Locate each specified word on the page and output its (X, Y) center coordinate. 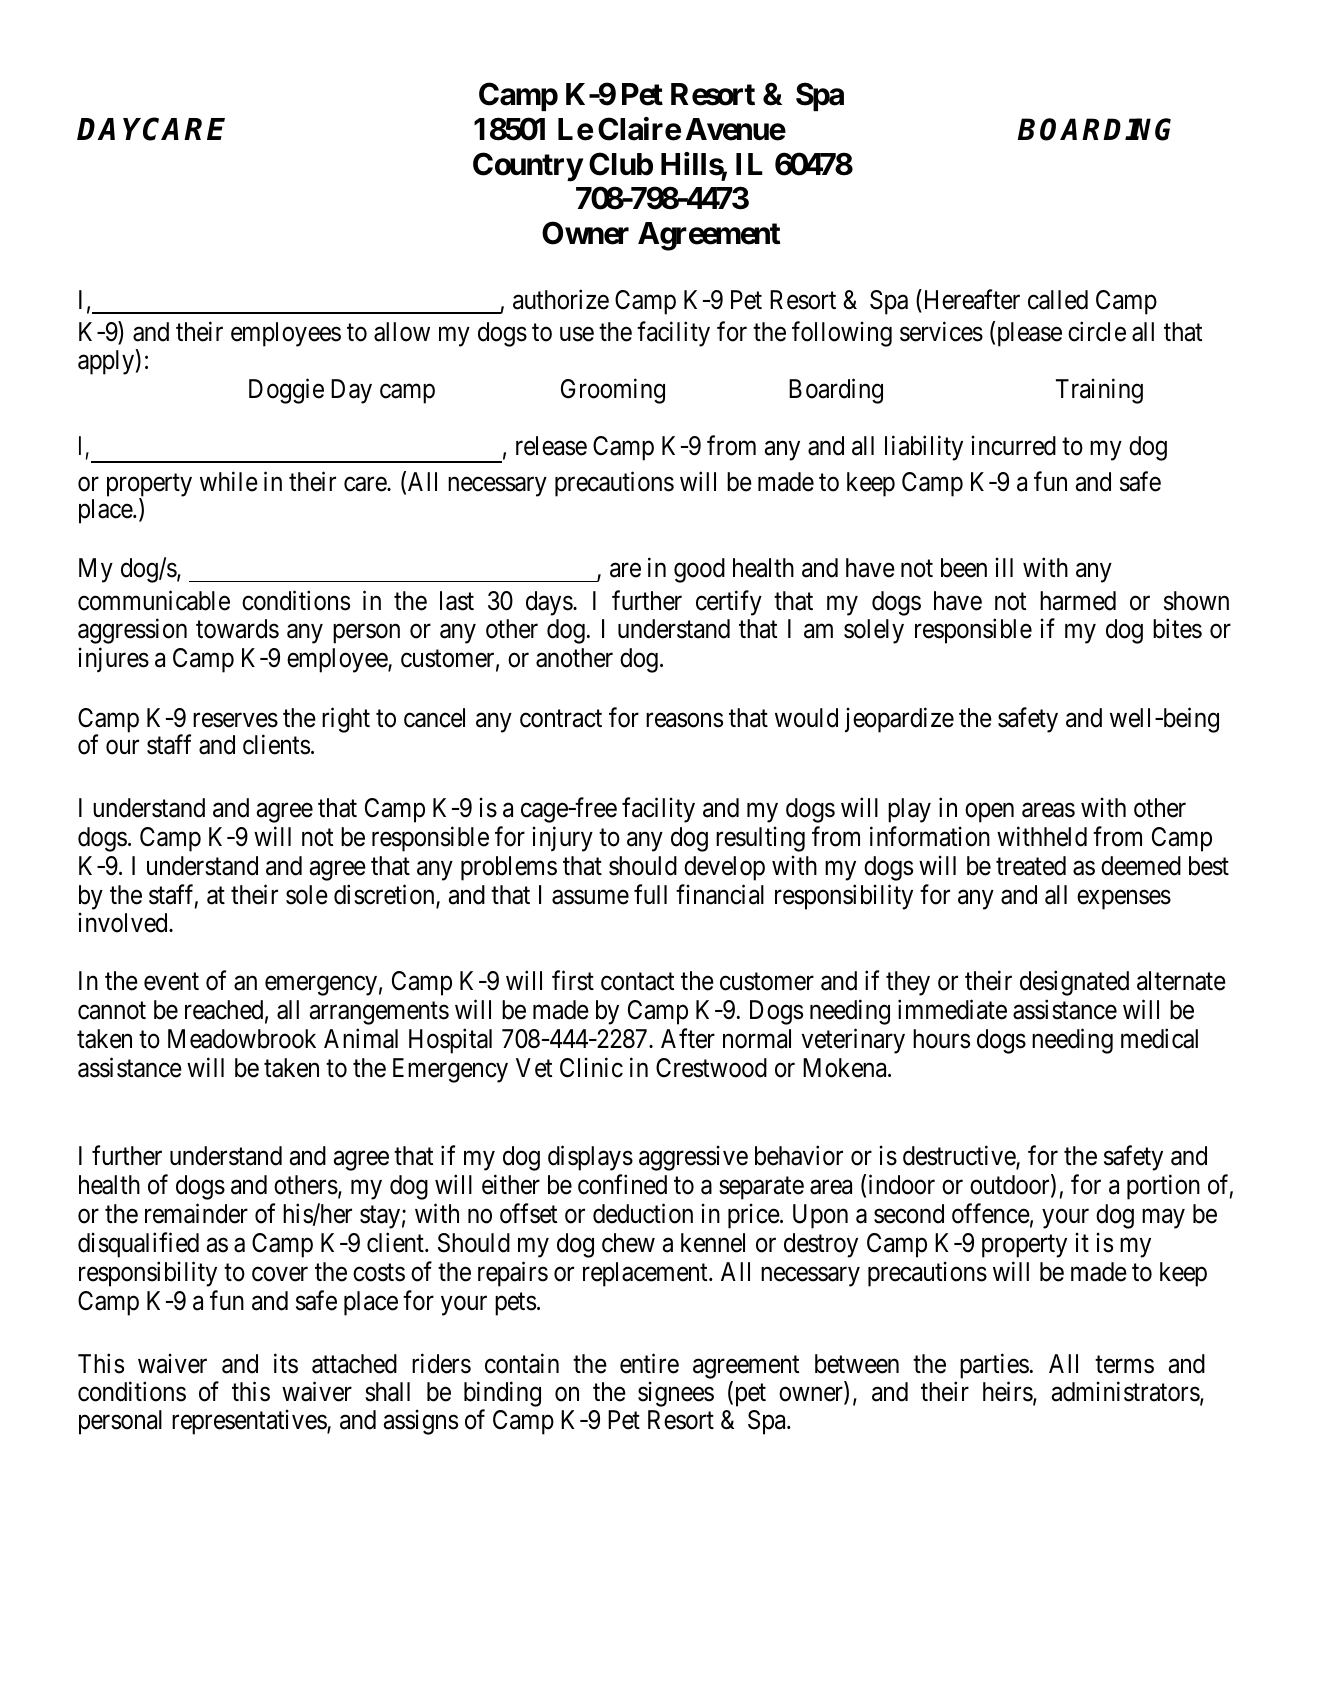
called (1058, 300)
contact (637, 982)
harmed (1078, 601)
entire (649, 1363)
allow (402, 332)
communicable (154, 601)
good (699, 570)
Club (621, 164)
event (171, 982)
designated (1074, 983)
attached (354, 1364)
